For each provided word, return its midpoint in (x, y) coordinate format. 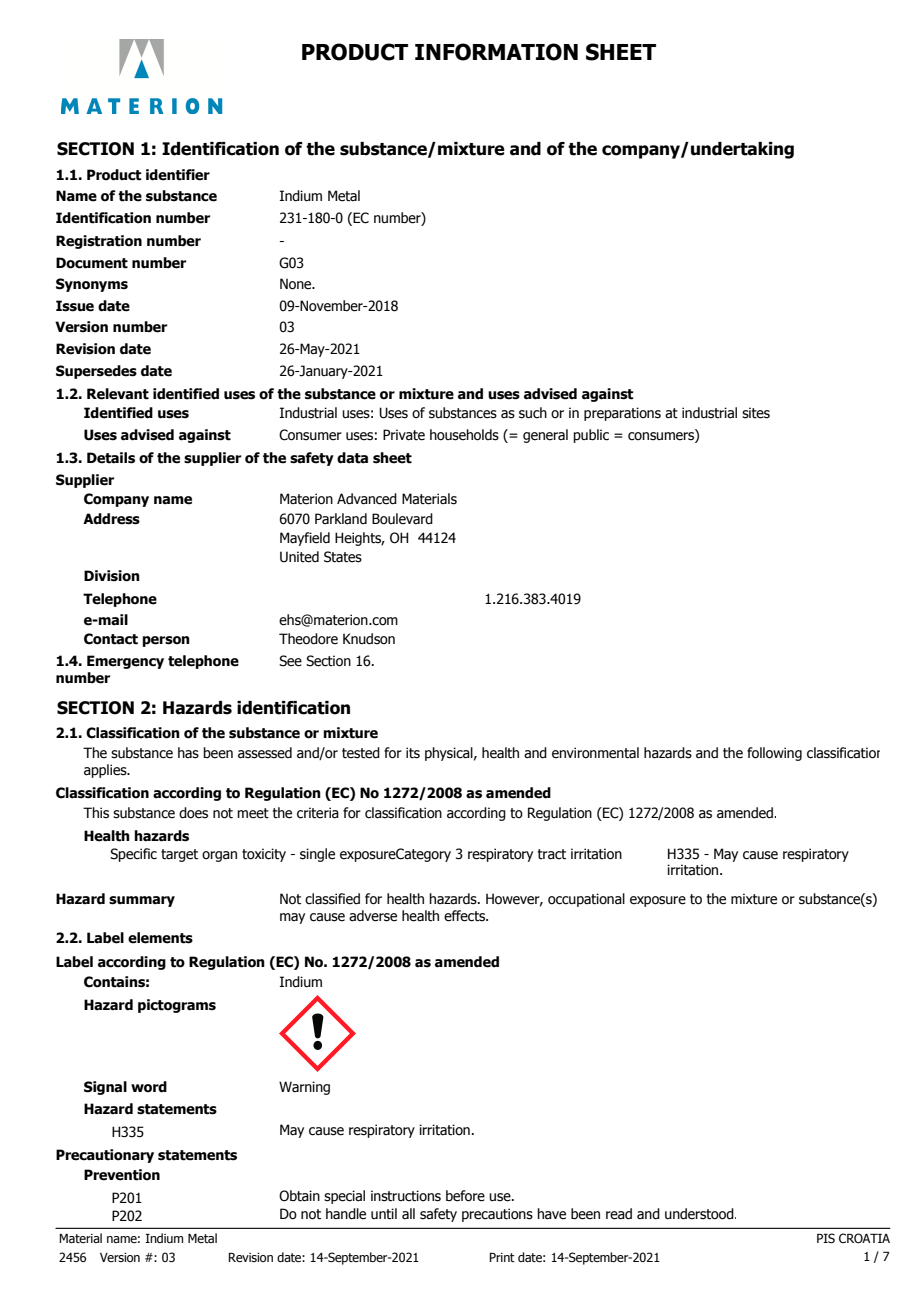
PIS (826, 1238)
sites (756, 413)
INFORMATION (496, 52)
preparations (622, 414)
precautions (497, 1215)
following (774, 754)
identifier (178, 175)
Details (111, 458)
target (179, 855)
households (464, 435)
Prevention (122, 1175)
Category (423, 855)
